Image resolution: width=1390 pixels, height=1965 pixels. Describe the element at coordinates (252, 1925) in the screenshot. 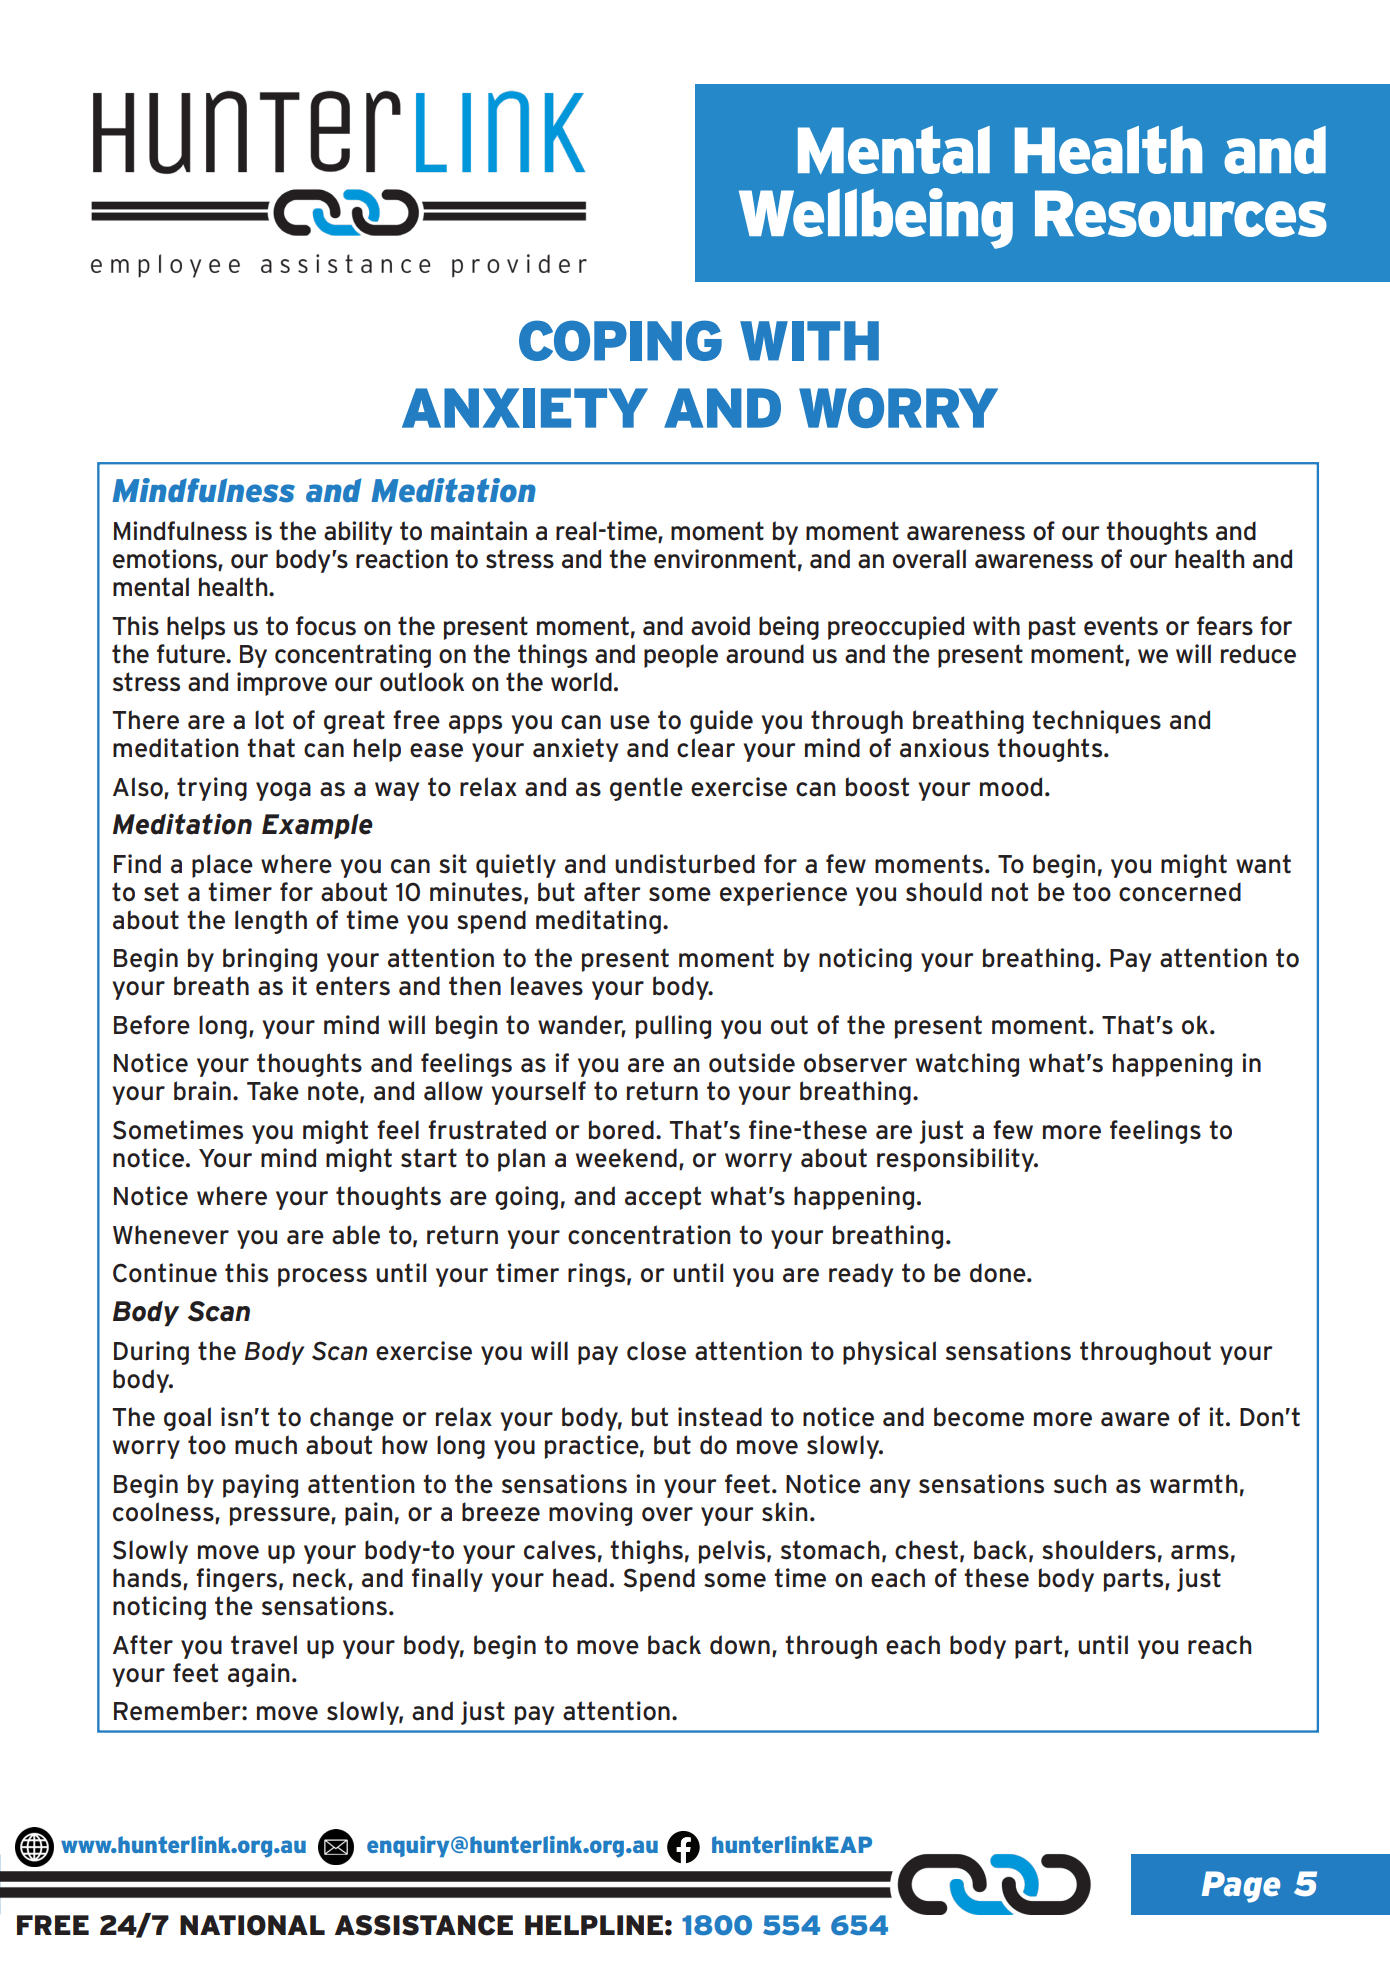

I see `NATIONAL` at that location.
